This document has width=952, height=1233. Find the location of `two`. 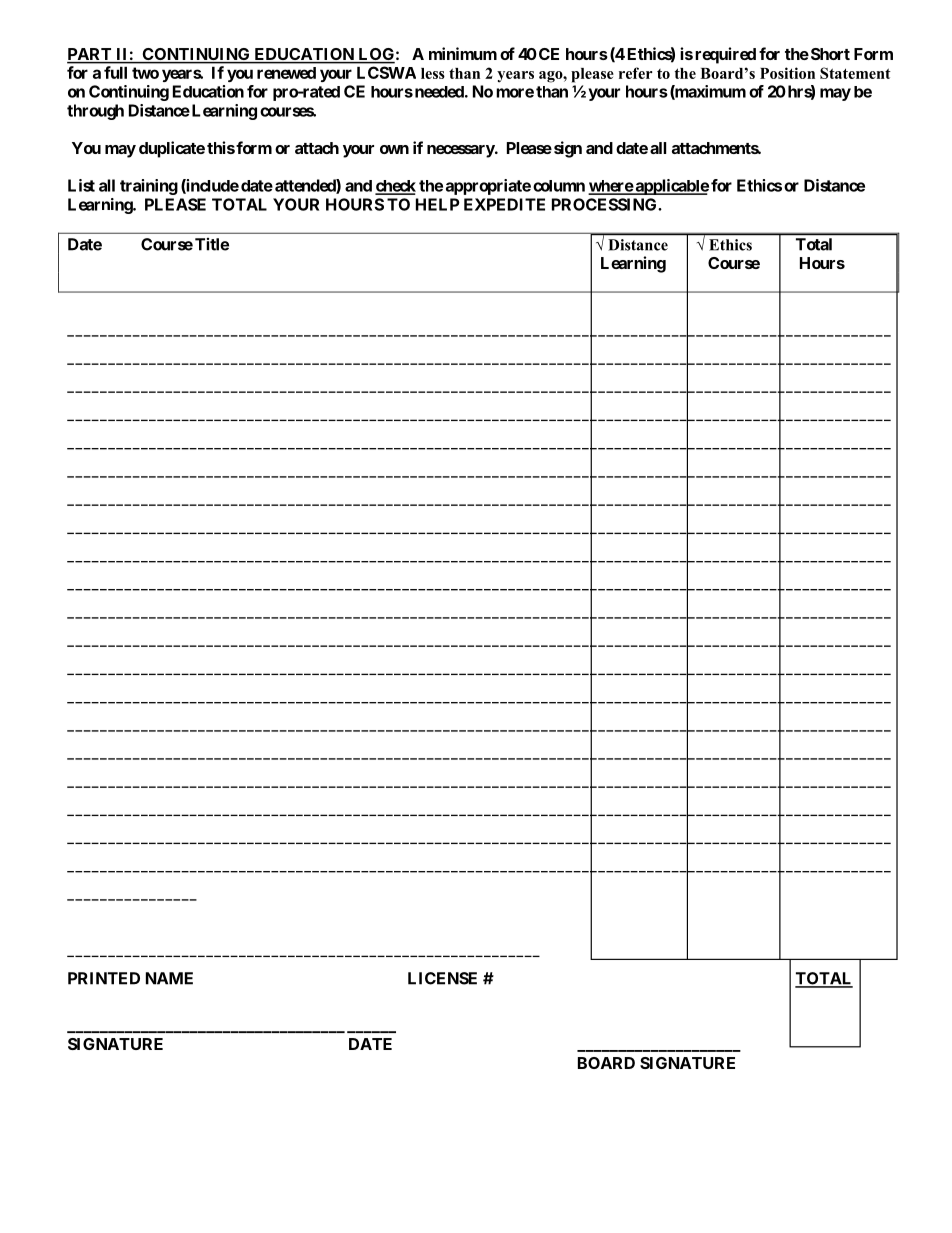

two is located at coordinates (145, 73).
